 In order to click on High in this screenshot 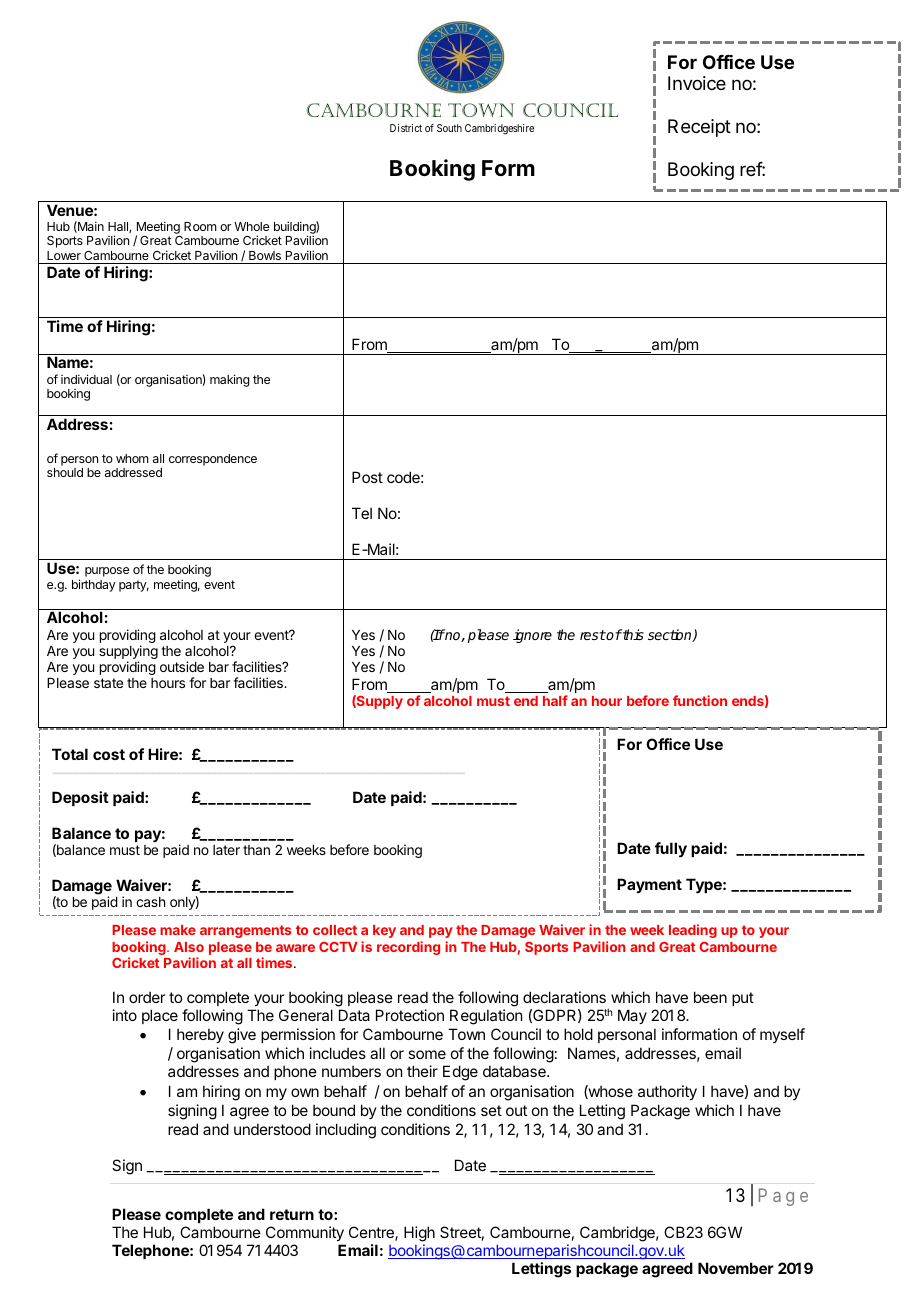, I will do `click(419, 1235)`.
